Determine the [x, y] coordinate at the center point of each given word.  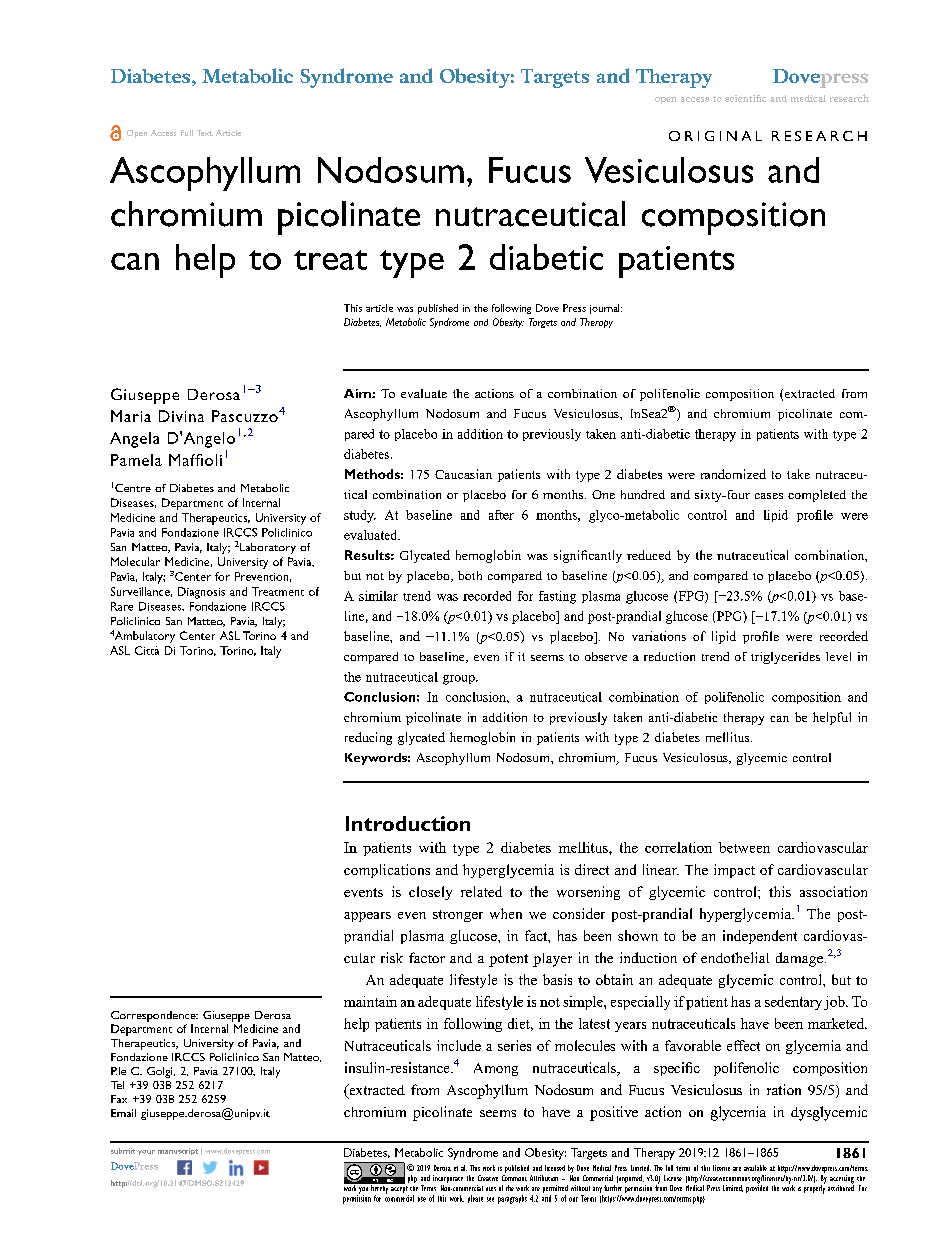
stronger [458, 916]
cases [769, 496]
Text [205, 133]
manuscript [178, 1151]
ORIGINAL [715, 136]
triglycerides [785, 658]
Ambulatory [143, 636]
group [460, 680]
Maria [131, 416]
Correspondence [154, 1016]
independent [760, 937]
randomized [733, 474]
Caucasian [463, 474]
